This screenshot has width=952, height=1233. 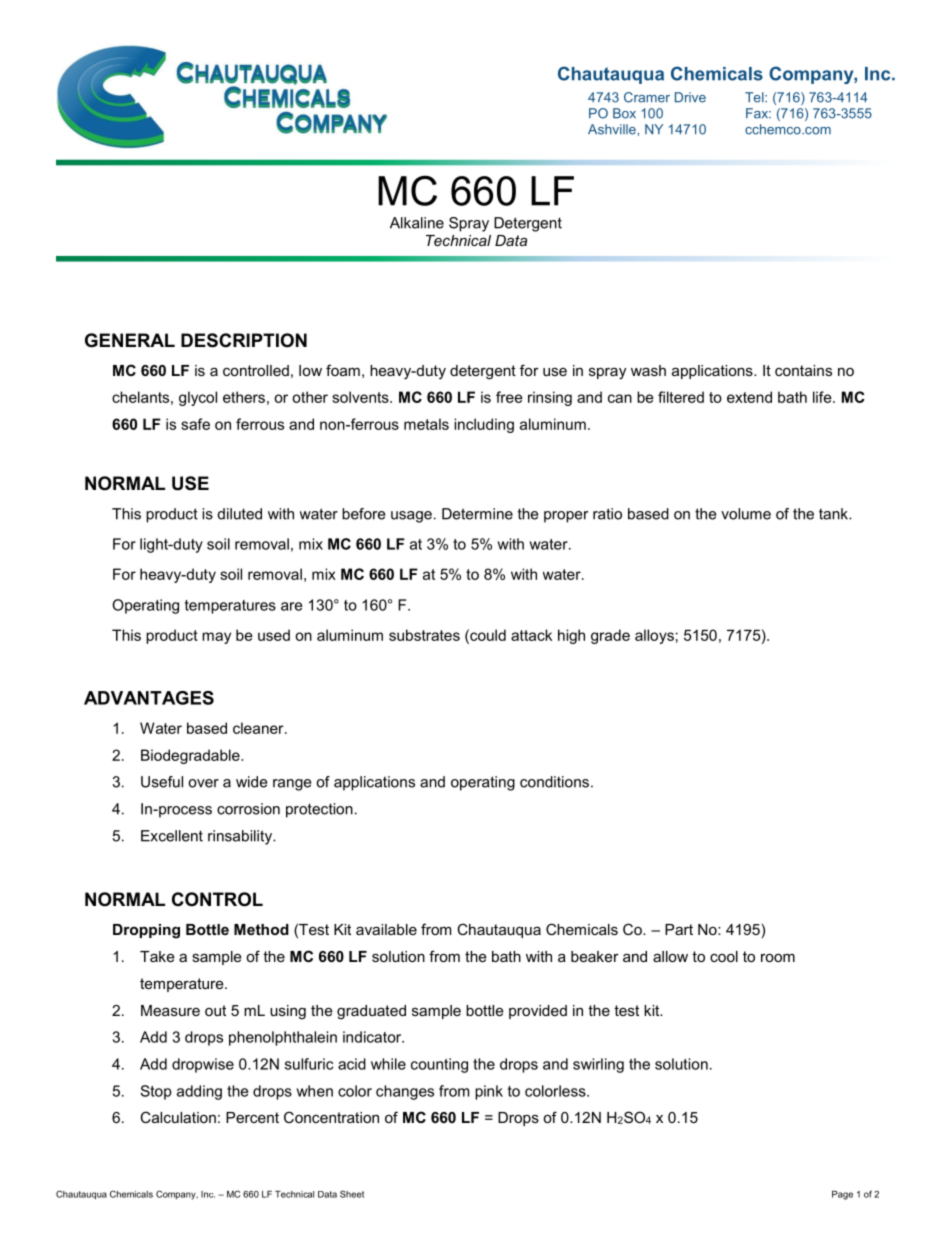 What do you see at coordinates (417, 223) in the screenshot?
I see `Alkaline` at bounding box center [417, 223].
